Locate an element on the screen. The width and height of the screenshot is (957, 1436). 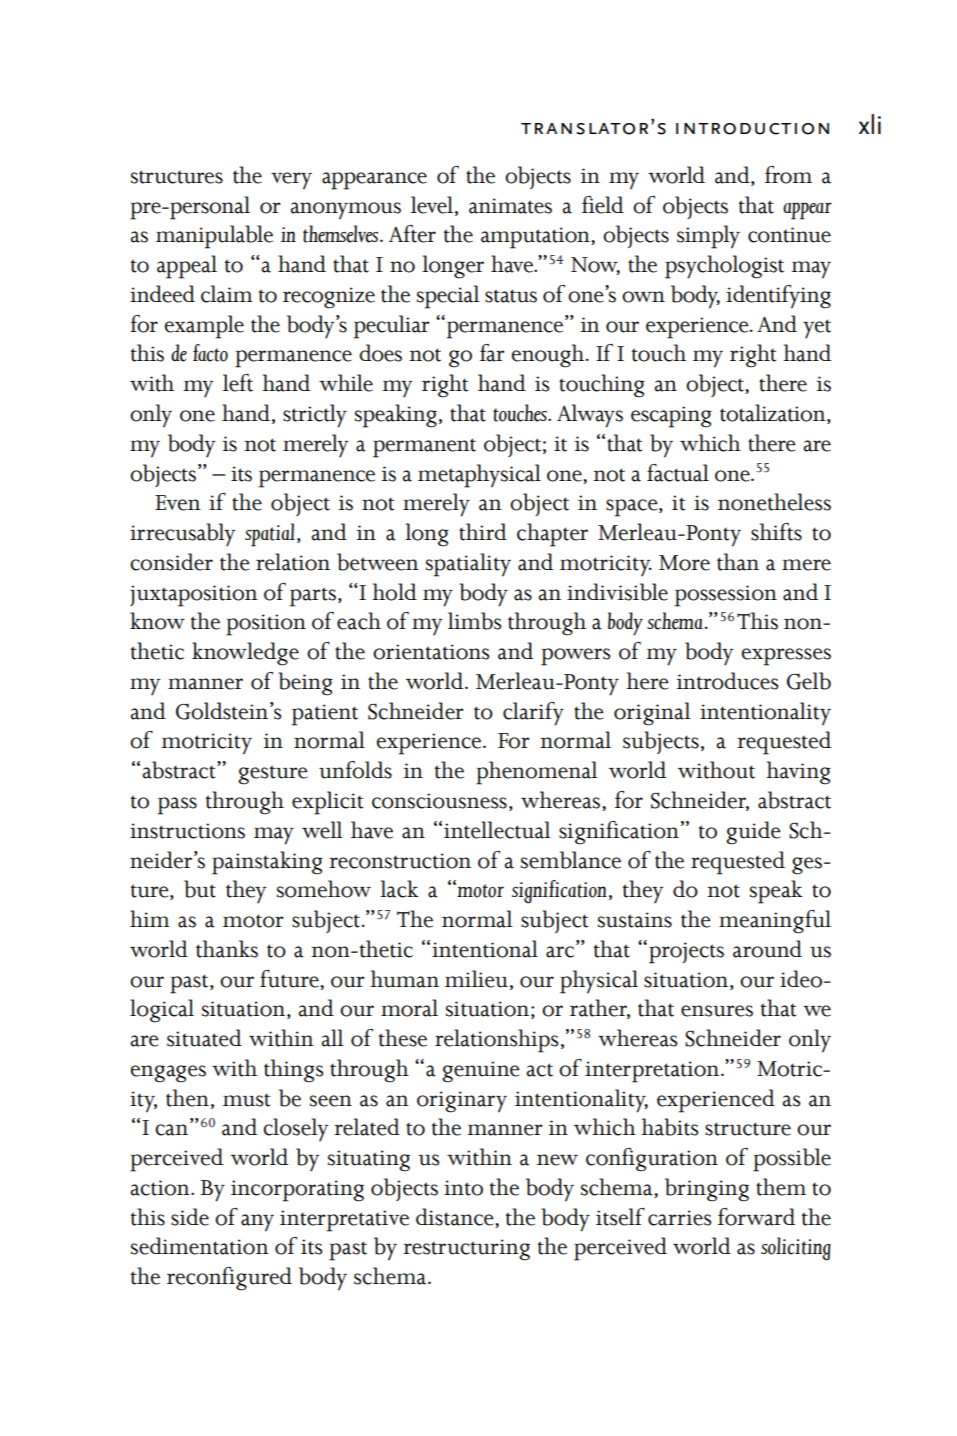
possession is located at coordinates (726, 596).
